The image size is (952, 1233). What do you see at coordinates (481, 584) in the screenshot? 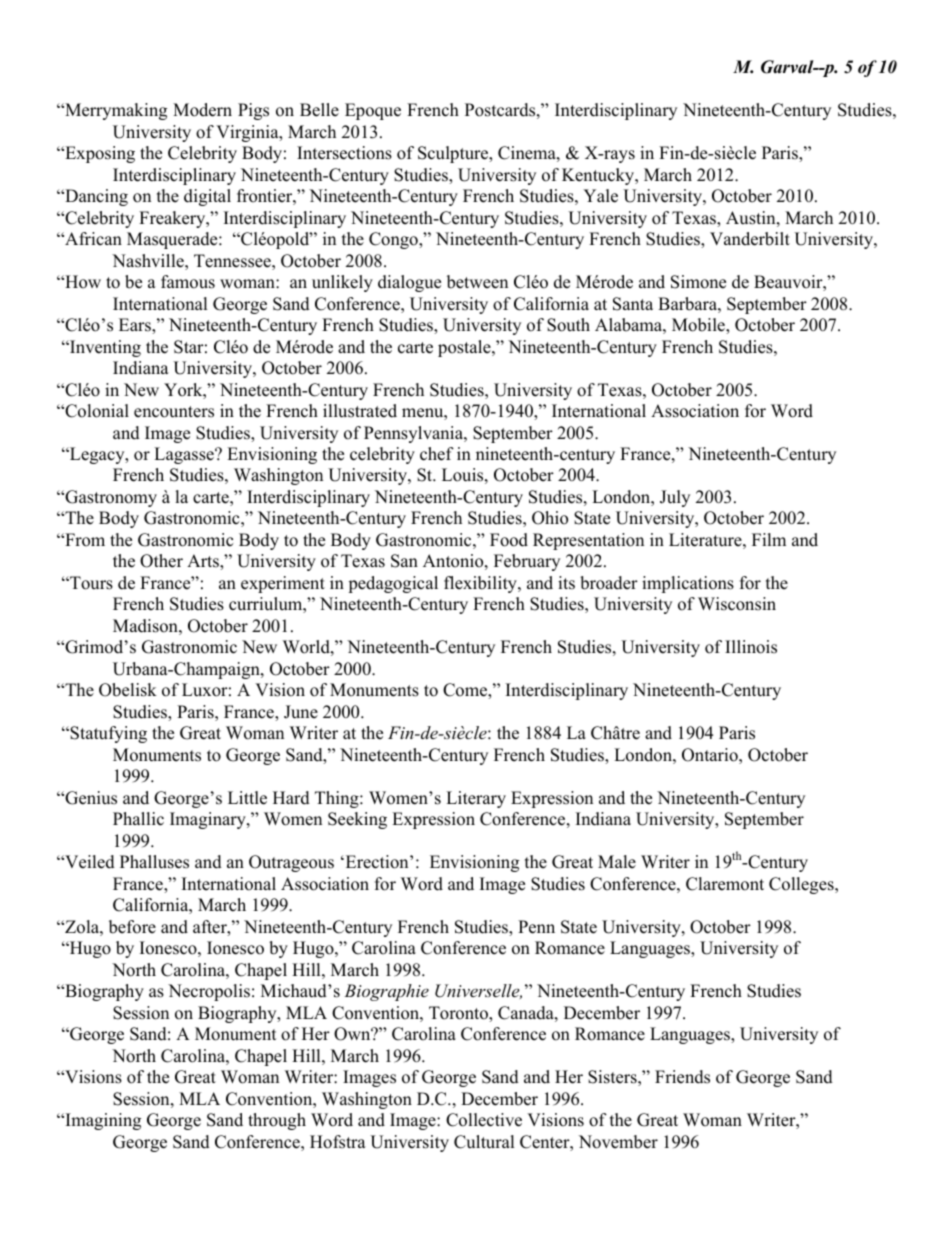
I see `flexibility` at bounding box center [481, 584].
